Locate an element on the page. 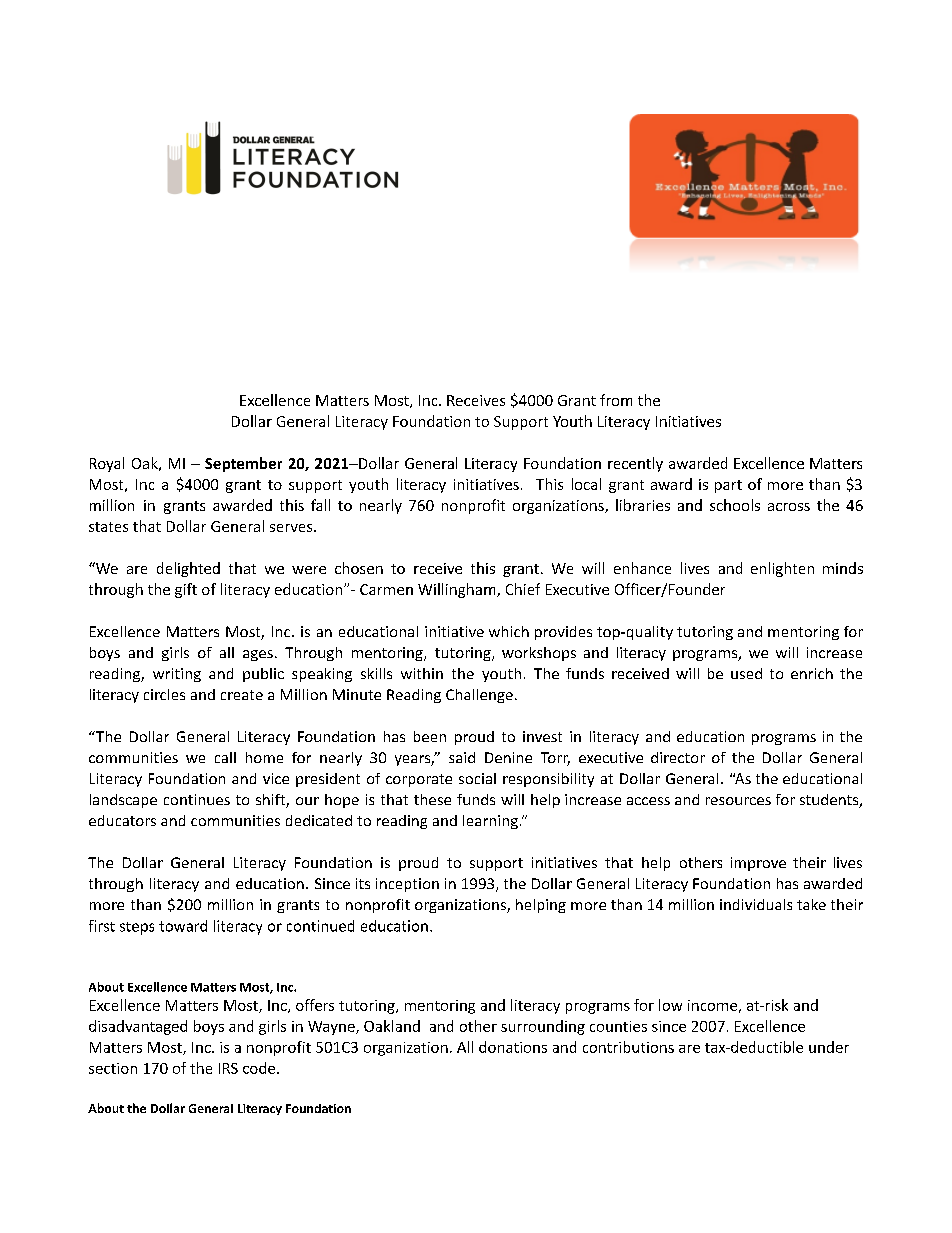 The height and width of the page is (1233, 952). used is located at coordinates (746, 673).
